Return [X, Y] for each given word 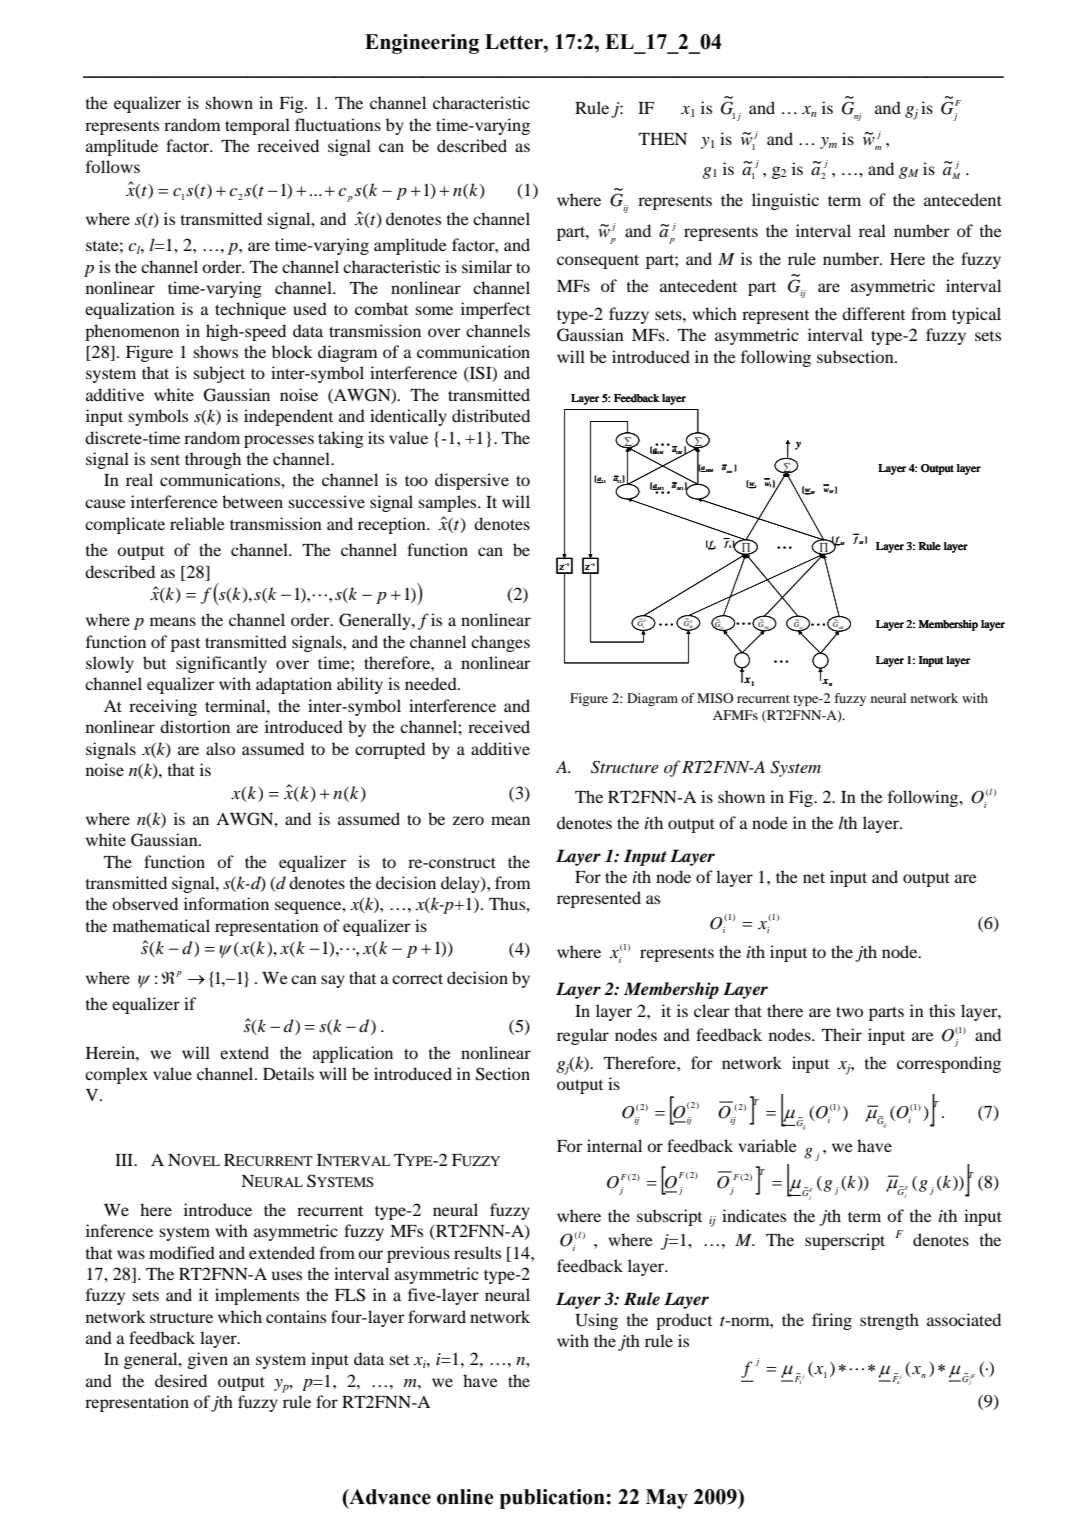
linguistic [785, 201]
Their [842, 1034]
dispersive [472, 481]
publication [553, 1499]
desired [181, 1380]
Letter [515, 42]
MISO [715, 698]
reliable [197, 523]
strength [889, 1321]
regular [583, 1036]
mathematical [161, 925]
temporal [257, 126]
